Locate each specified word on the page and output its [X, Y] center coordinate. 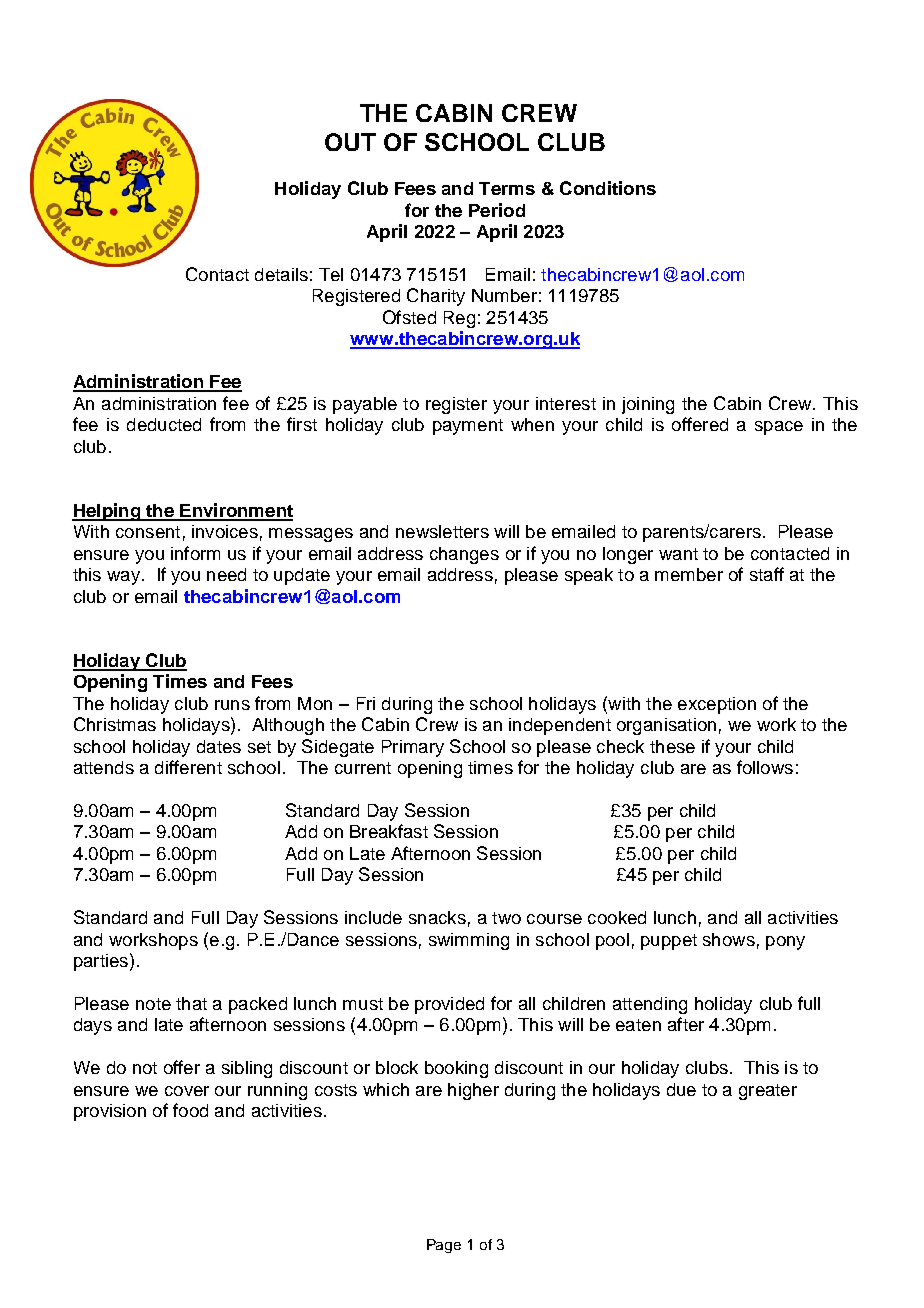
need [226, 574]
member [689, 574]
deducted [164, 424]
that [191, 1003]
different [188, 767]
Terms [507, 188]
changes [464, 555]
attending [650, 1005]
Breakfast [389, 831]
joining [648, 405]
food [190, 1110]
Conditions [608, 188]
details [281, 274]
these [672, 746]
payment [468, 427]
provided [449, 1005]
